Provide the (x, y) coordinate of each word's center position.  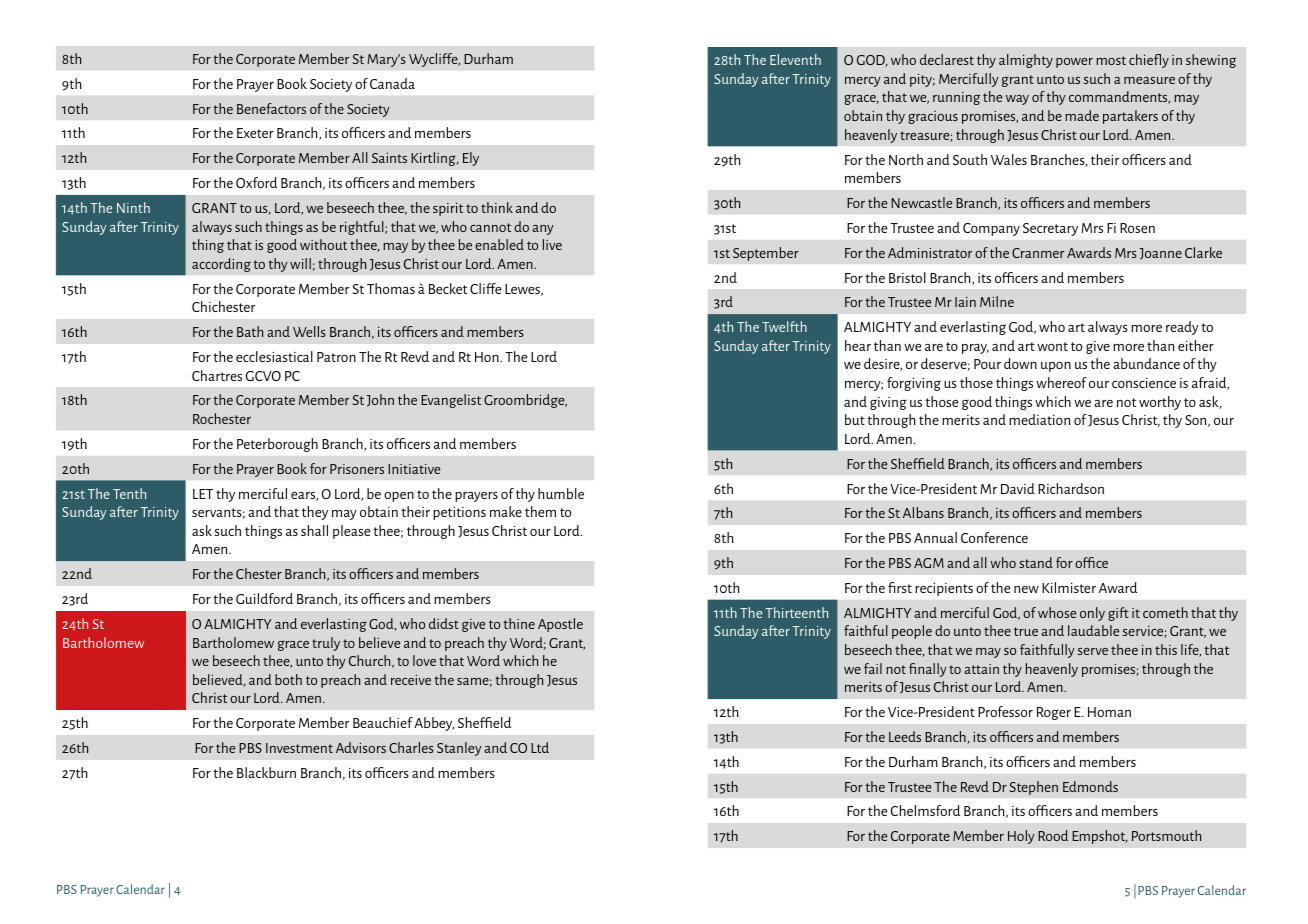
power (1074, 63)
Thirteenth (796, 612)
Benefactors (271, 108)
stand (1036, 562)
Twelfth (784, 326)
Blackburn (266, 772)
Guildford (264, 598)
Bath (250, 331)
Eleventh (795, 59)
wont (1052, 346)
